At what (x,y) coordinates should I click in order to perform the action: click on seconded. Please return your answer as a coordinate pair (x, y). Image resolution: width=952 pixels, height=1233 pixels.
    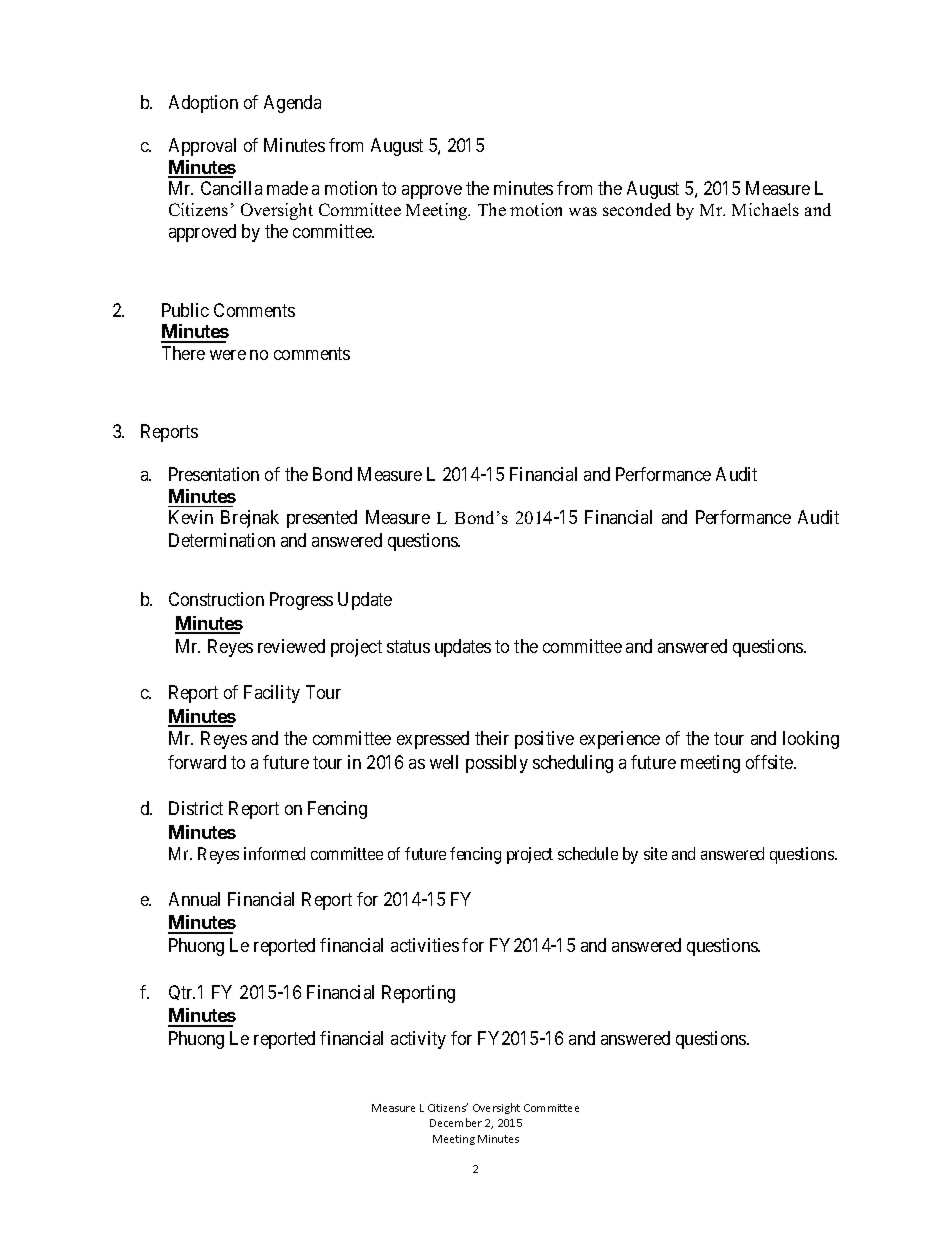
    Looking at the image, I should click on (637, 209).
